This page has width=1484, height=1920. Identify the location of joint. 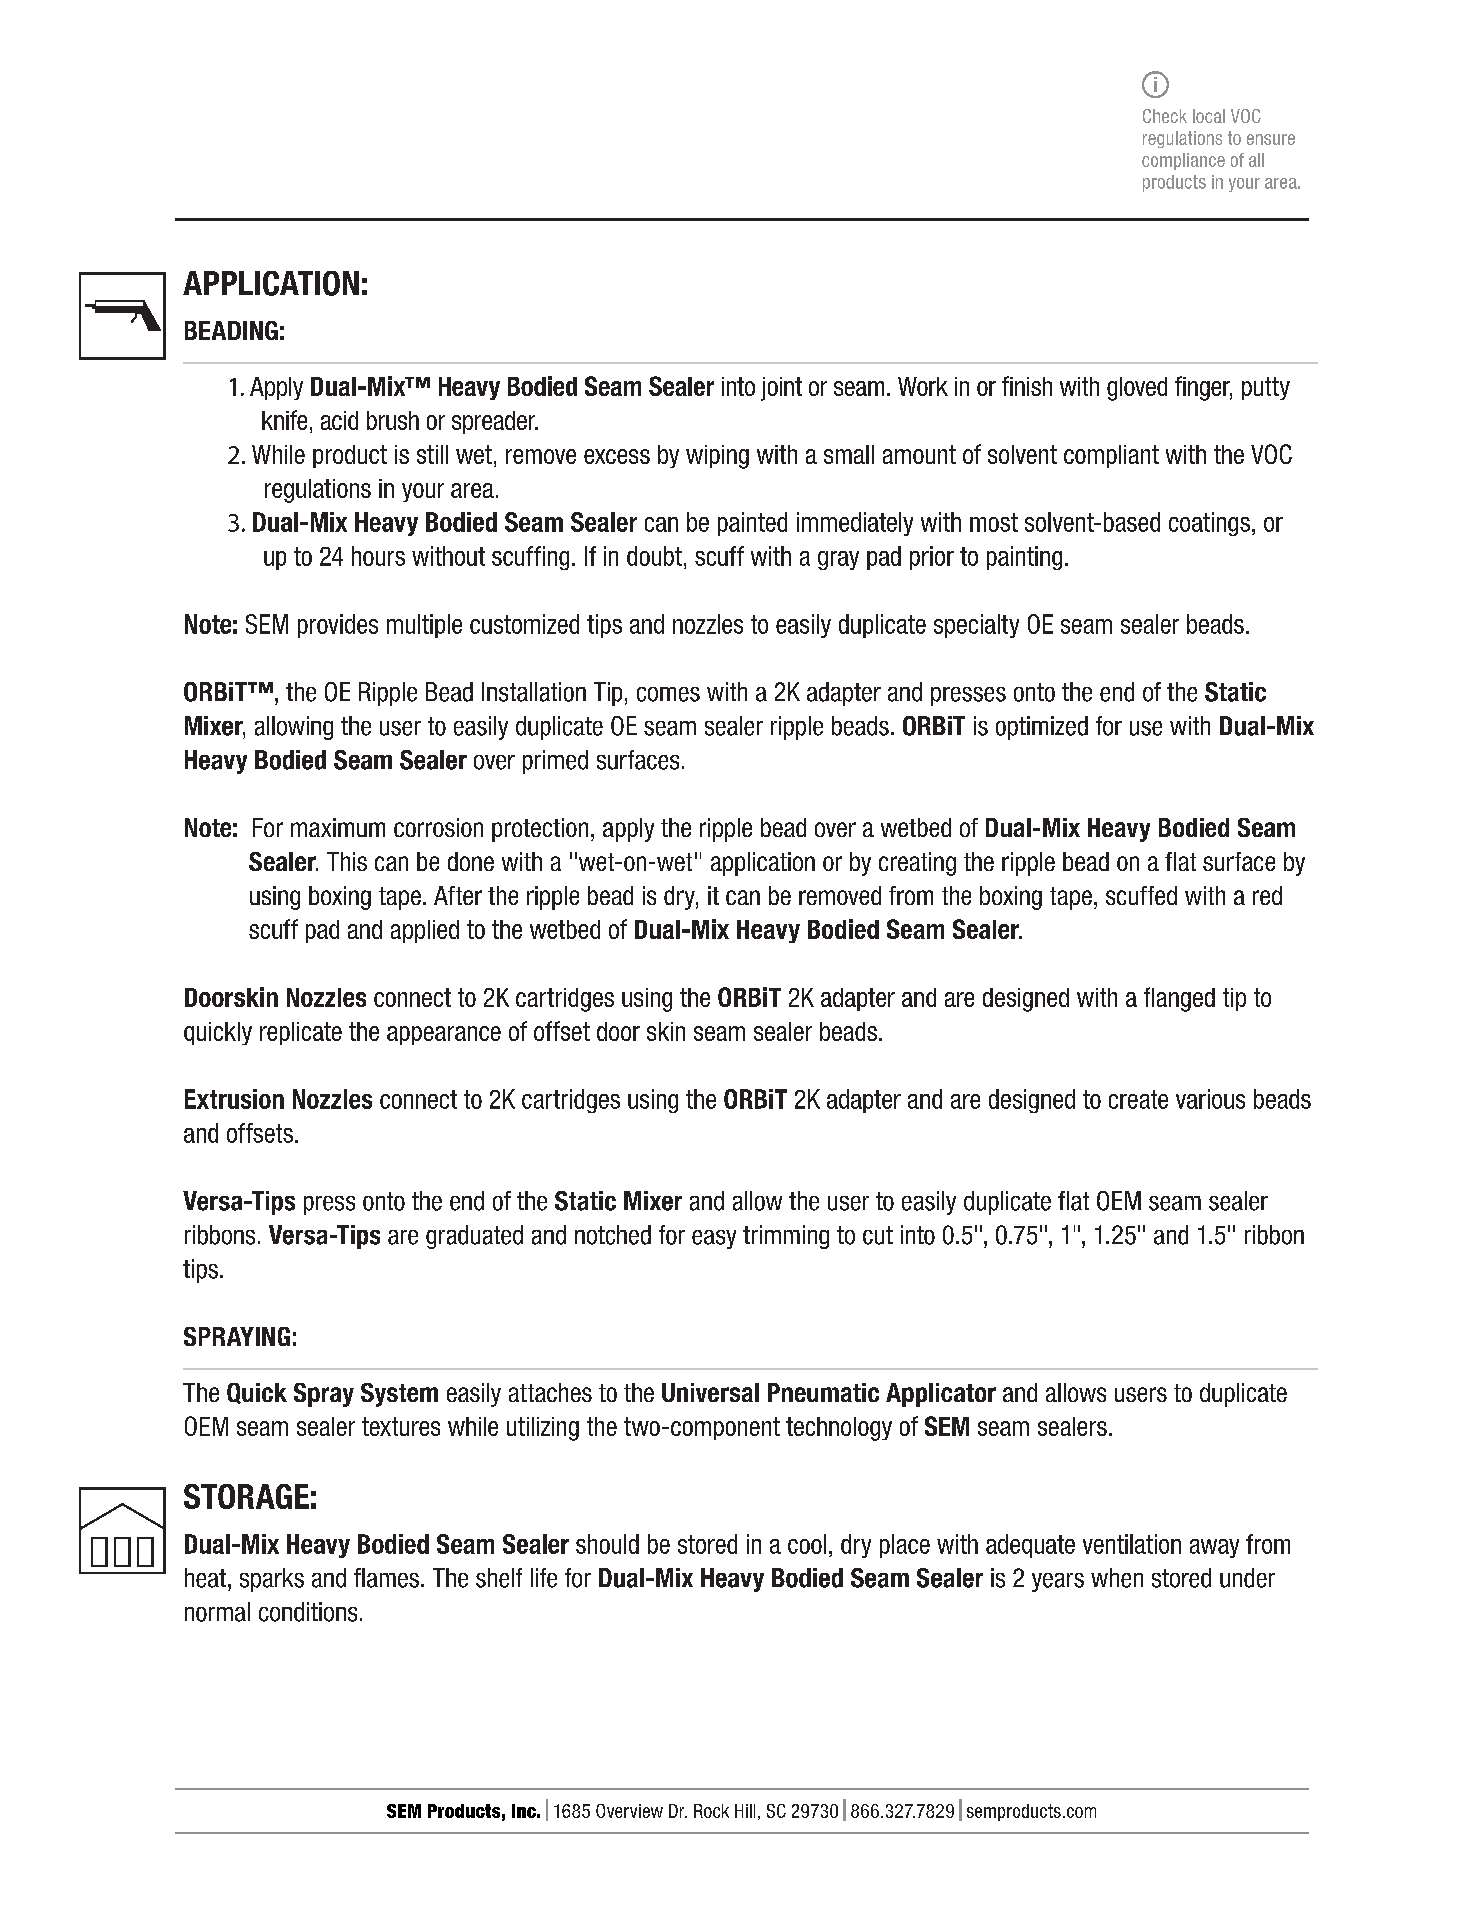
(781, 389).
